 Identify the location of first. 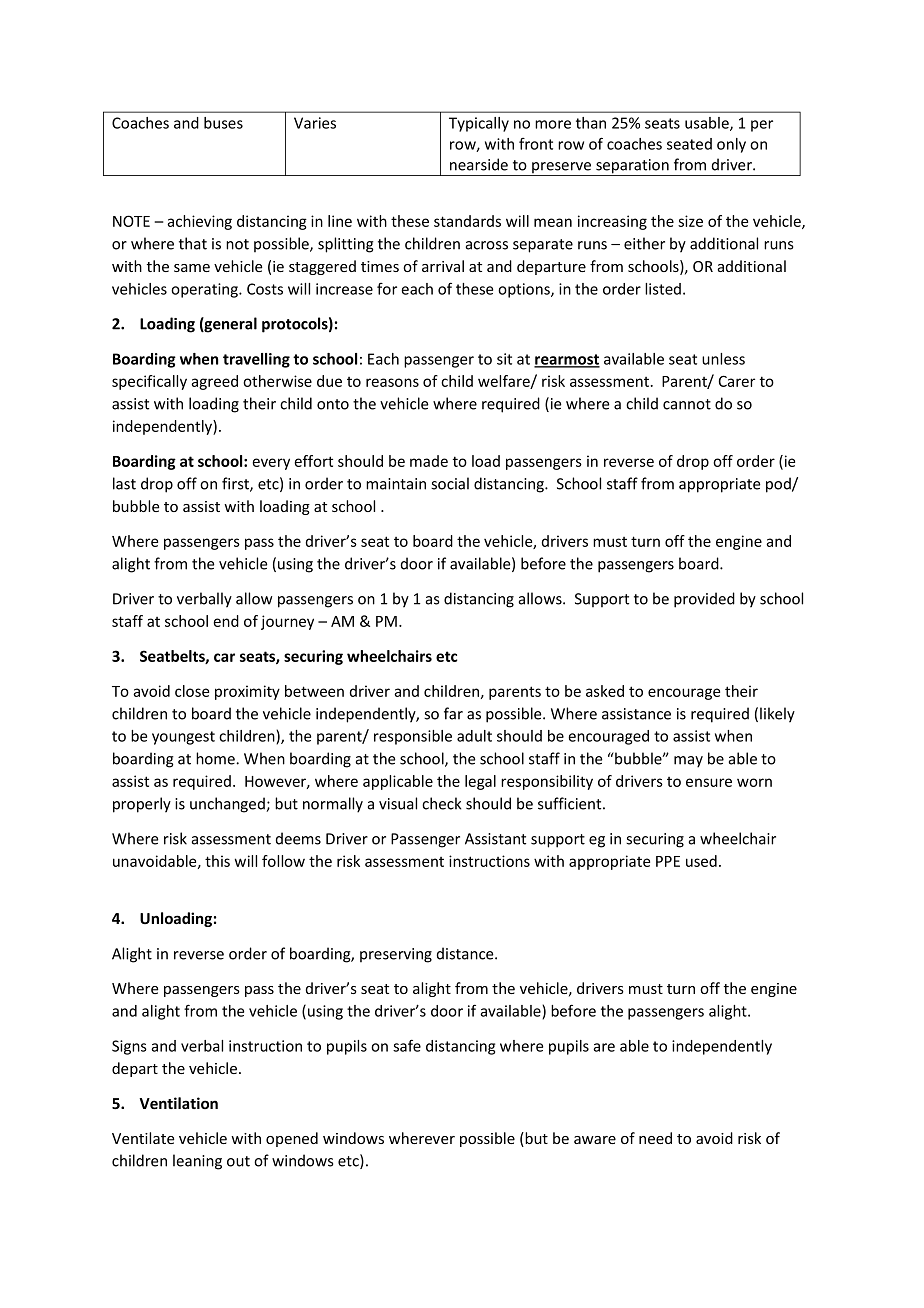
(236, 484).
